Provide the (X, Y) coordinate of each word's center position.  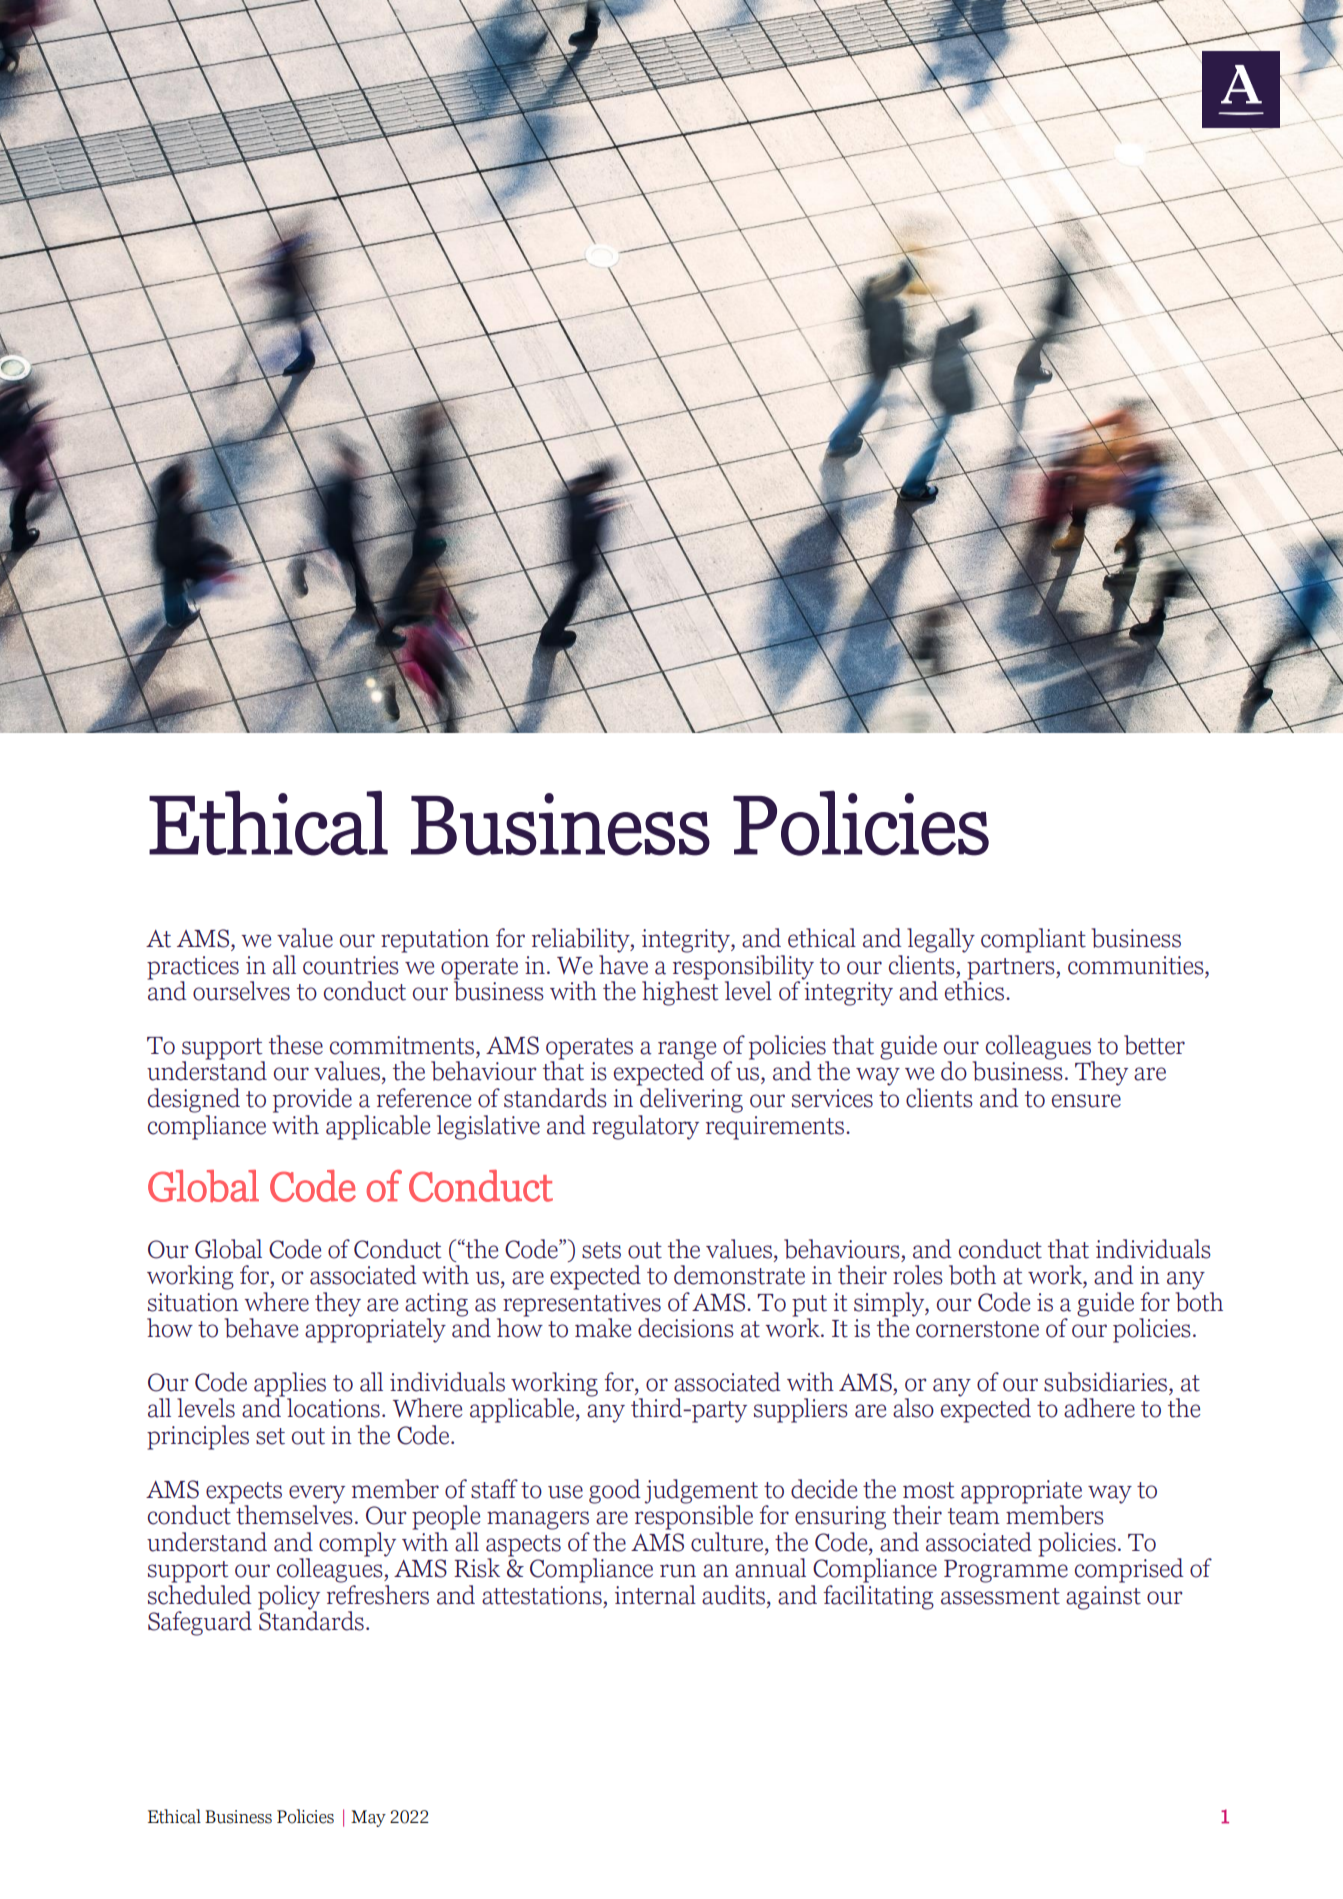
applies (290, 1385)
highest (680, 992)
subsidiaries (1107, 1382)
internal (655, 1595)
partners (1011, 970)
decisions (686, 1328)
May (368, 1818)
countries (351, 965)
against (1103, 1598)
